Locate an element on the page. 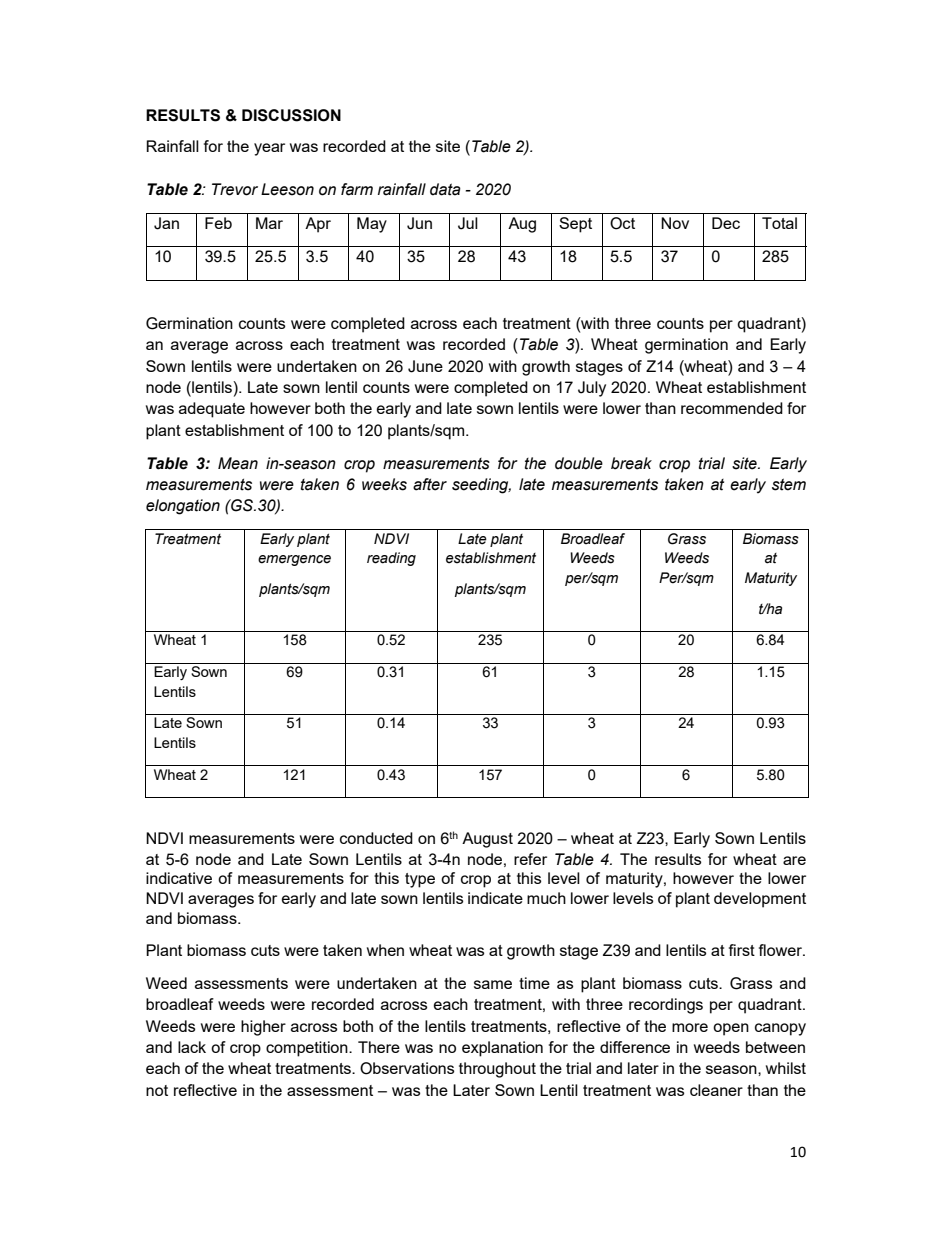 Image resolution: width=952 pixels, height=1233 pixels. reading is located at coordinates (391, 559).
